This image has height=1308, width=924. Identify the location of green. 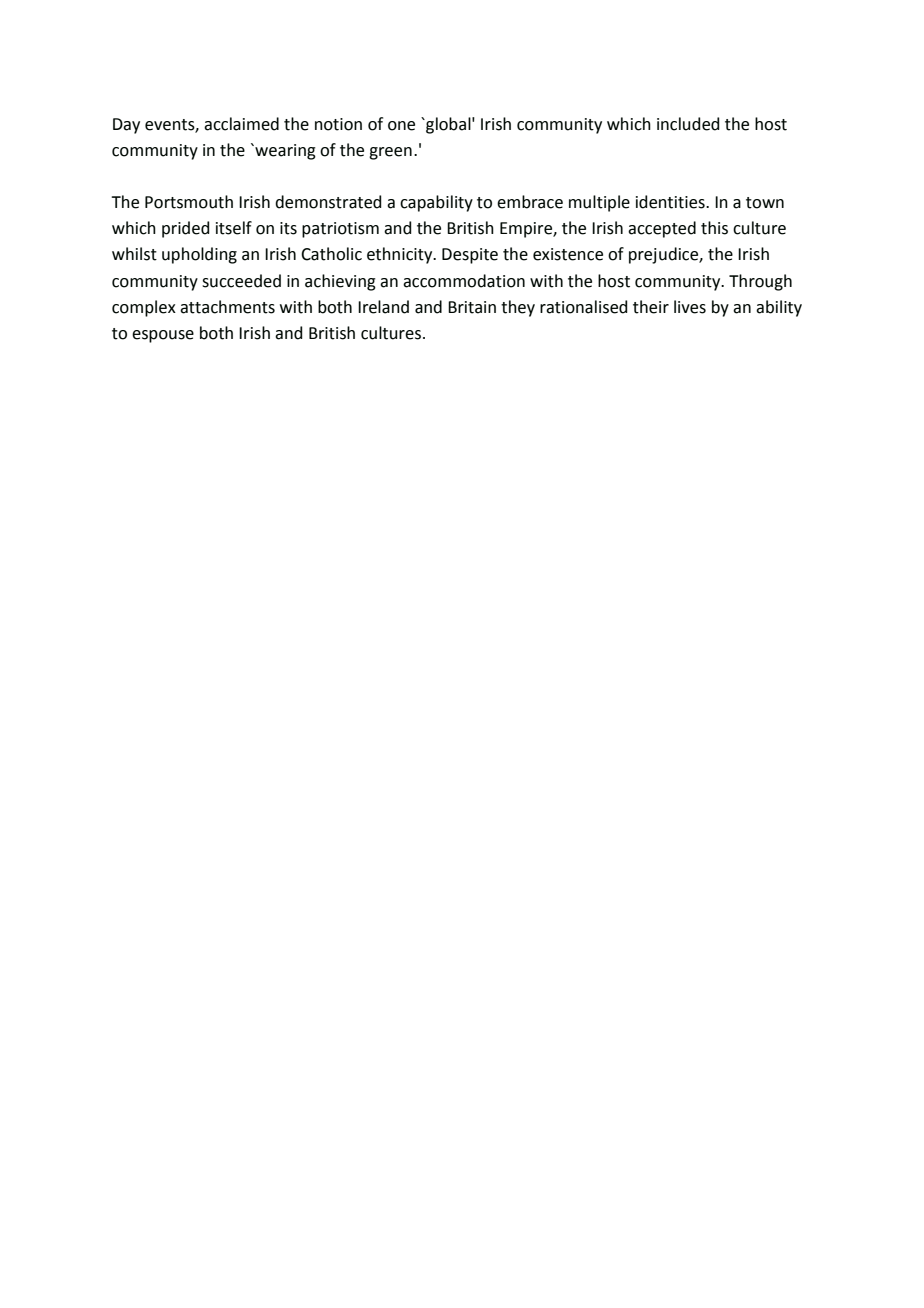
(390, 153).
